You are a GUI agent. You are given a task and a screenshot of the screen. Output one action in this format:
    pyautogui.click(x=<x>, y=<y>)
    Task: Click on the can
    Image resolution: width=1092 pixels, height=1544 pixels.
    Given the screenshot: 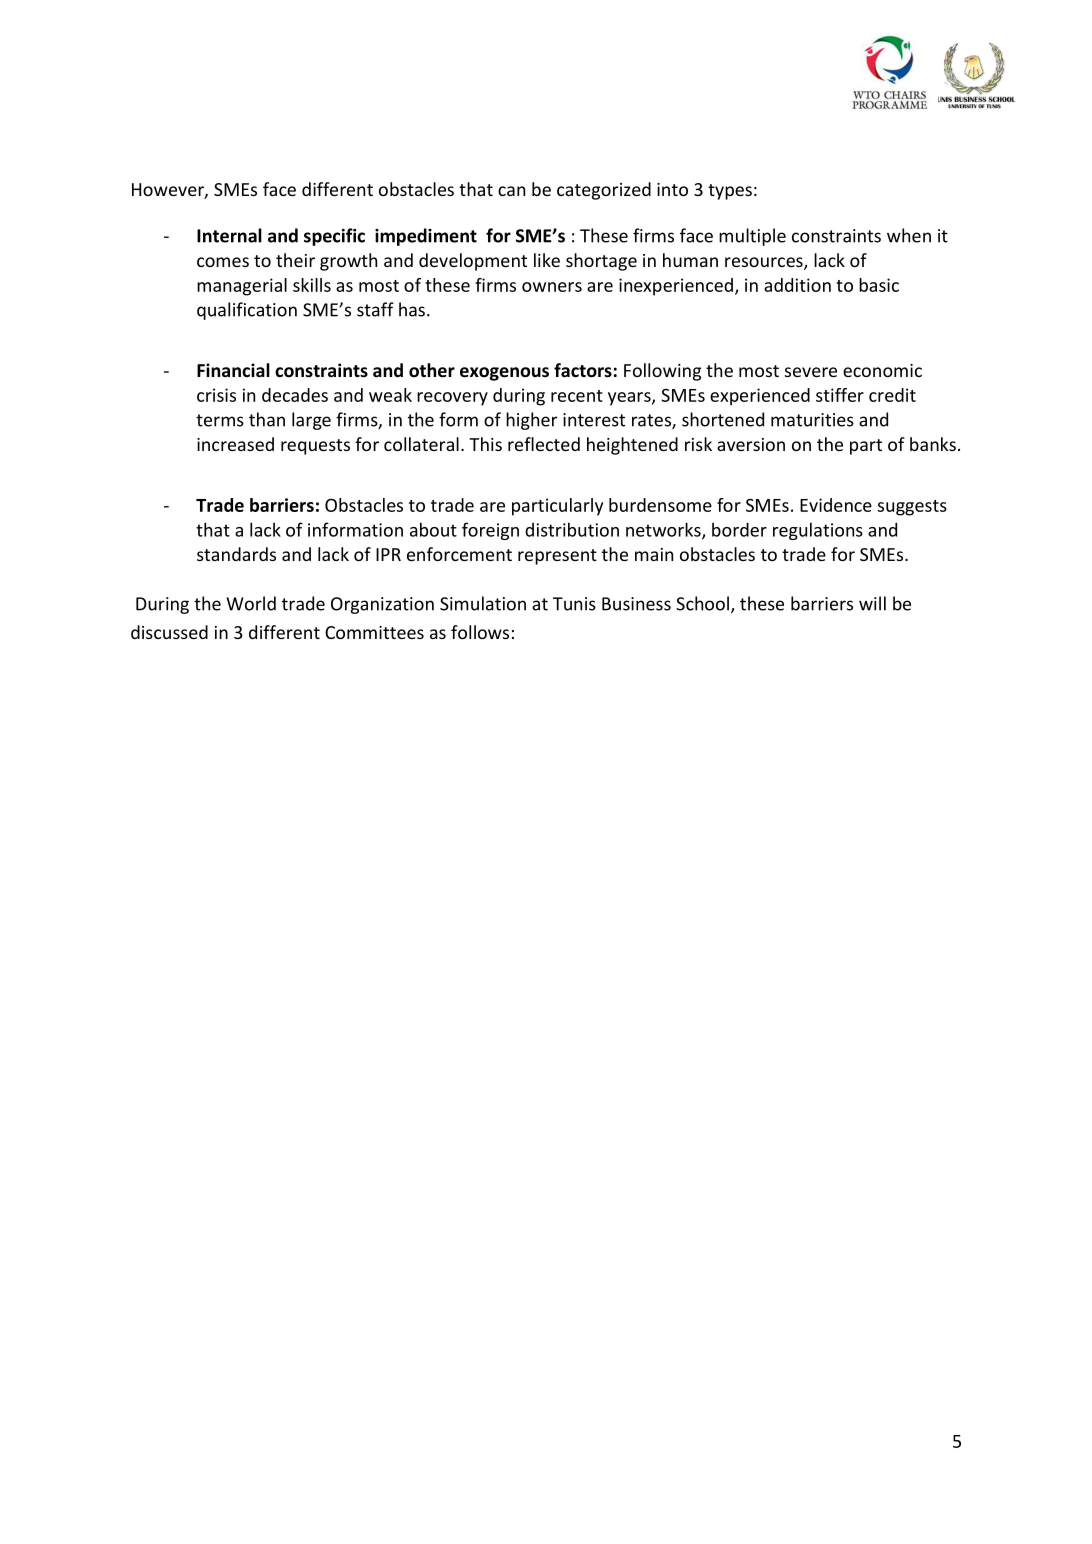 What is the action you would take?
    pyautogui.click(x=511, y=191)
